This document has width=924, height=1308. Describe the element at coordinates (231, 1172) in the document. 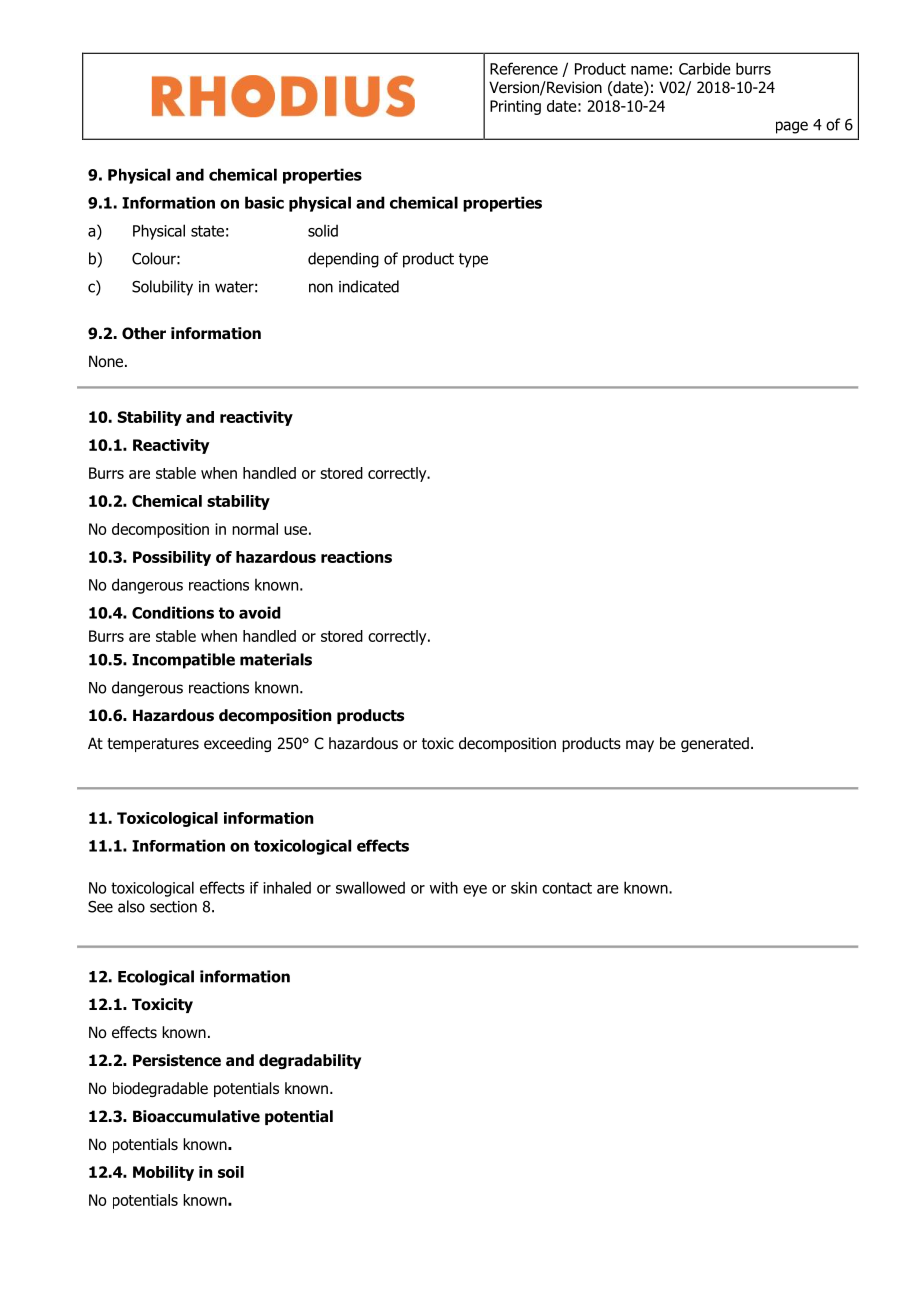

I see `soil` at that location.
